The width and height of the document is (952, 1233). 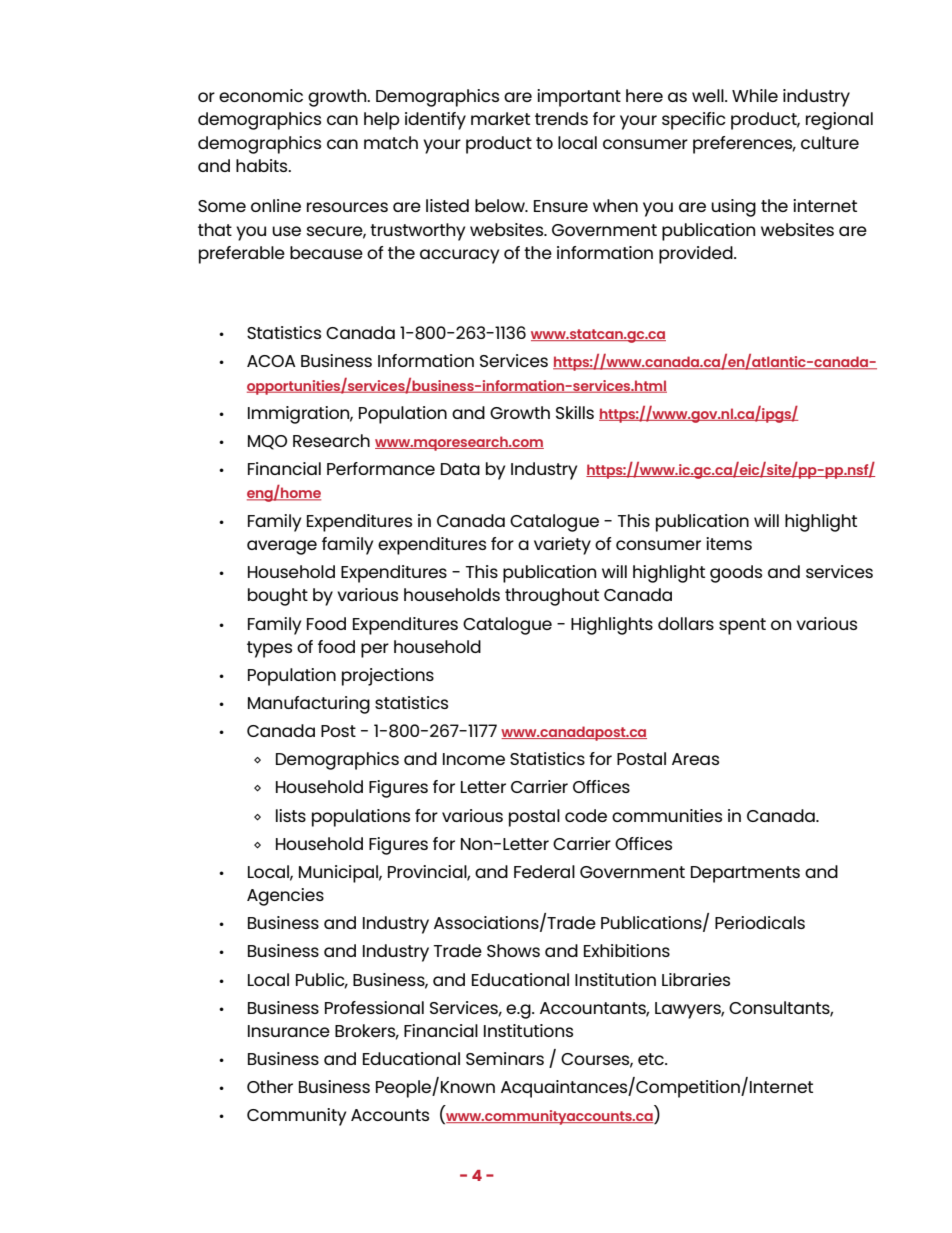 I want to click on throughout, so click(x=552, y=597).
